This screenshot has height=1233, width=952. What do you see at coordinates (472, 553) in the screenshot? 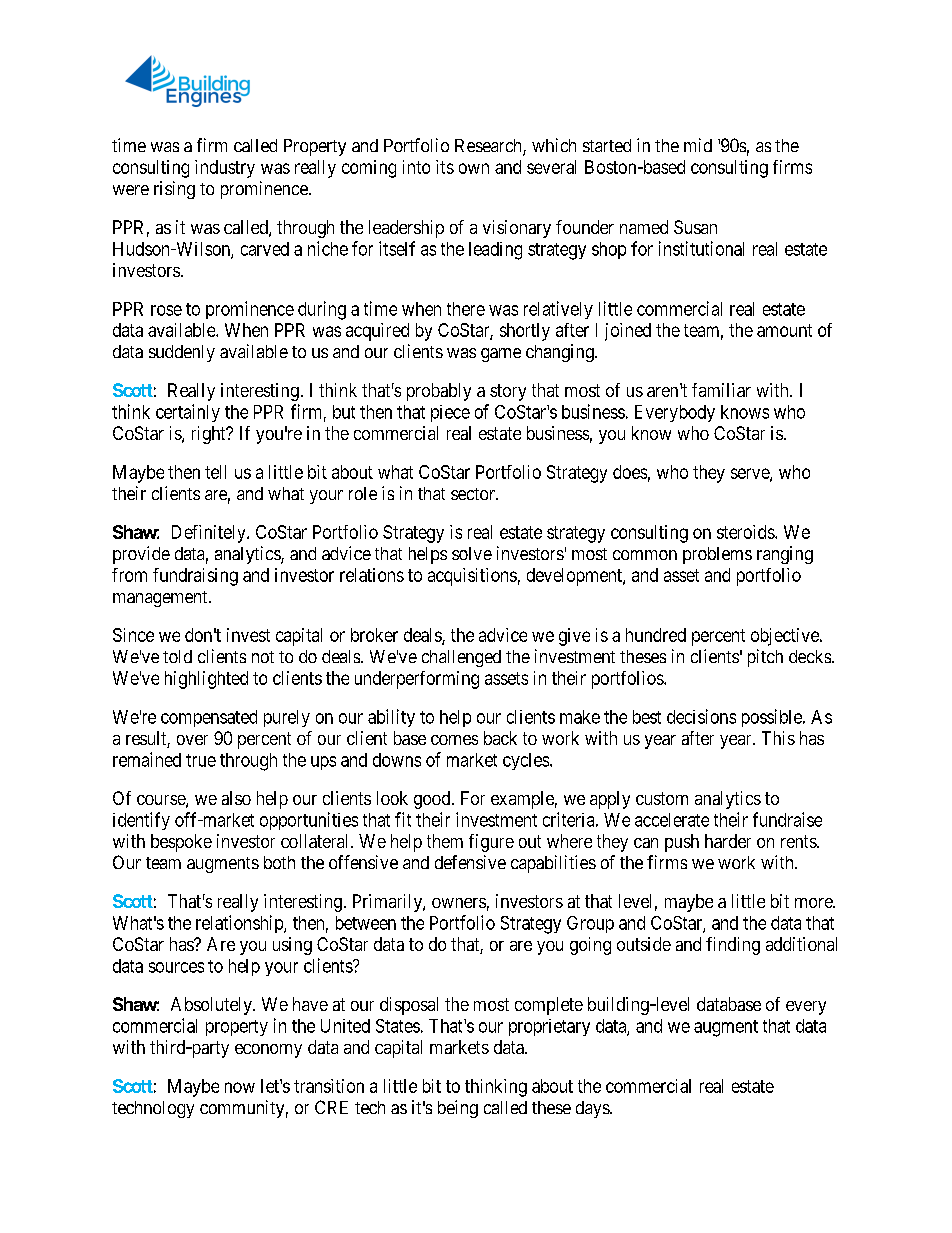
I see `solve` at bounding box center [472, 553].
